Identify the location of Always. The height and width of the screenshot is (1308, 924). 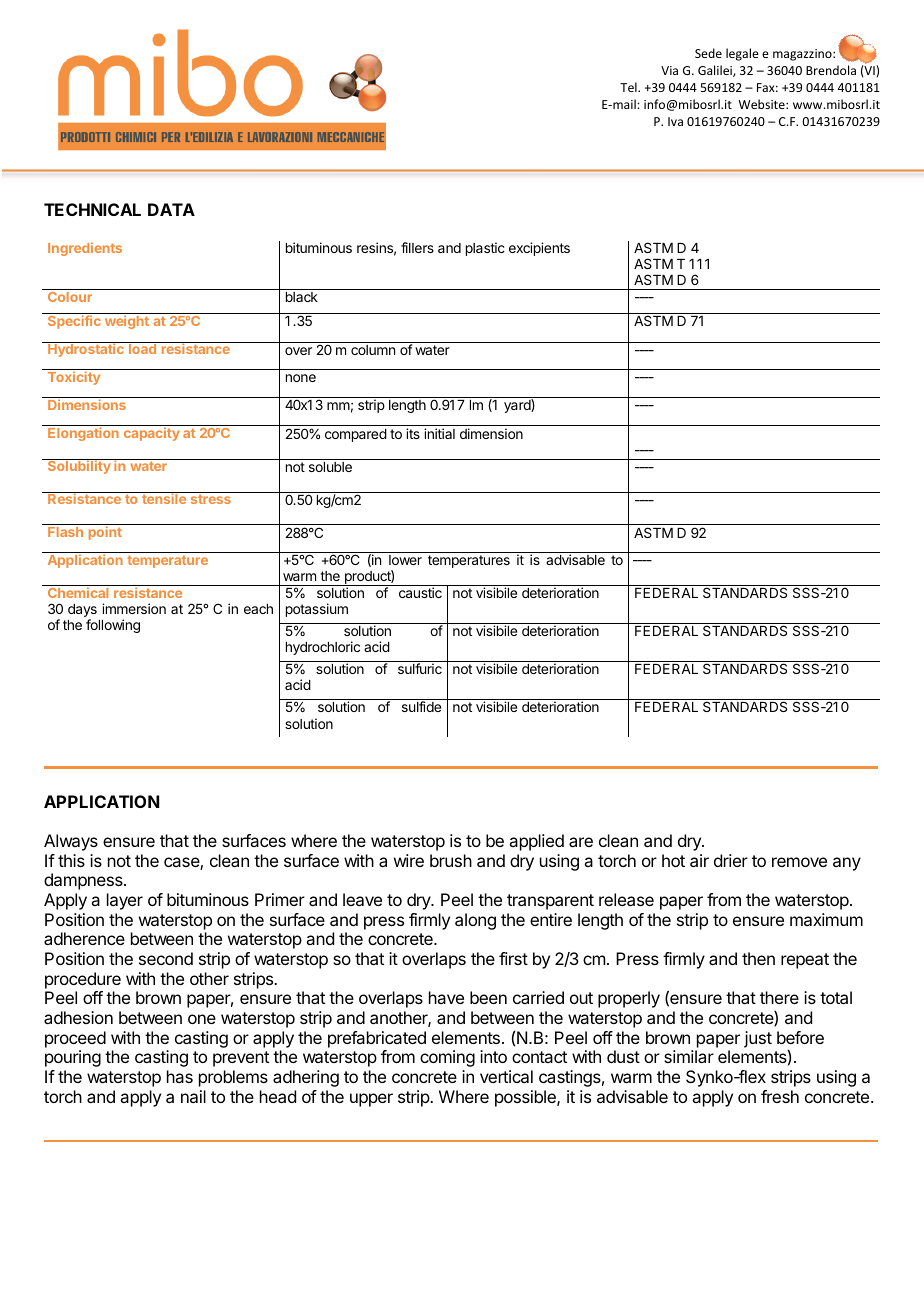
(71, 842).
